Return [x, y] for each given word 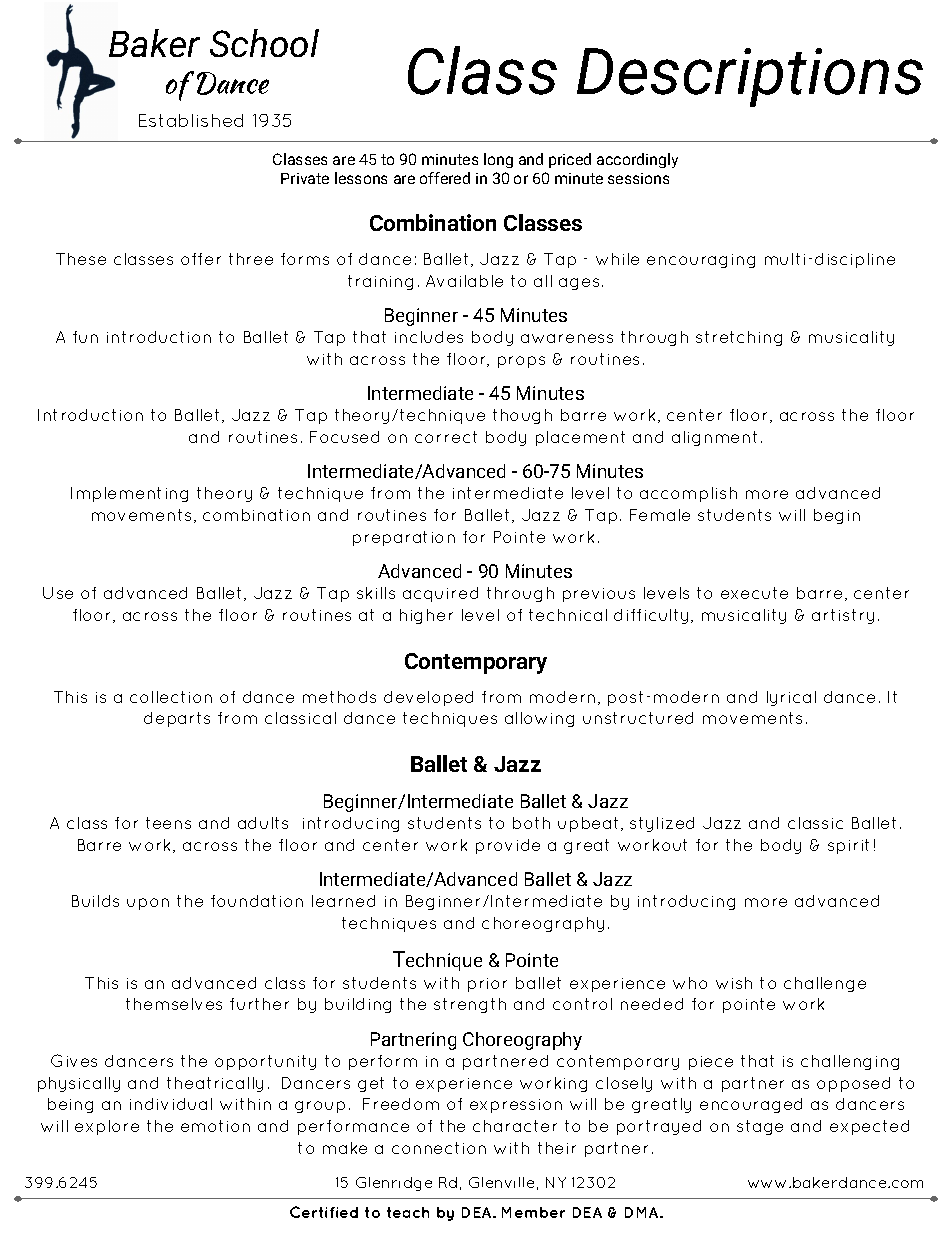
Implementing [129, 494]
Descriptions [750, 77]
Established [191, 120]
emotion [215, 1126]
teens [168, 823]
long [498, 160]
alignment [714, 438]
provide [508, 846]
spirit [848, 846]
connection [439, 1148]
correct [446, 437]
